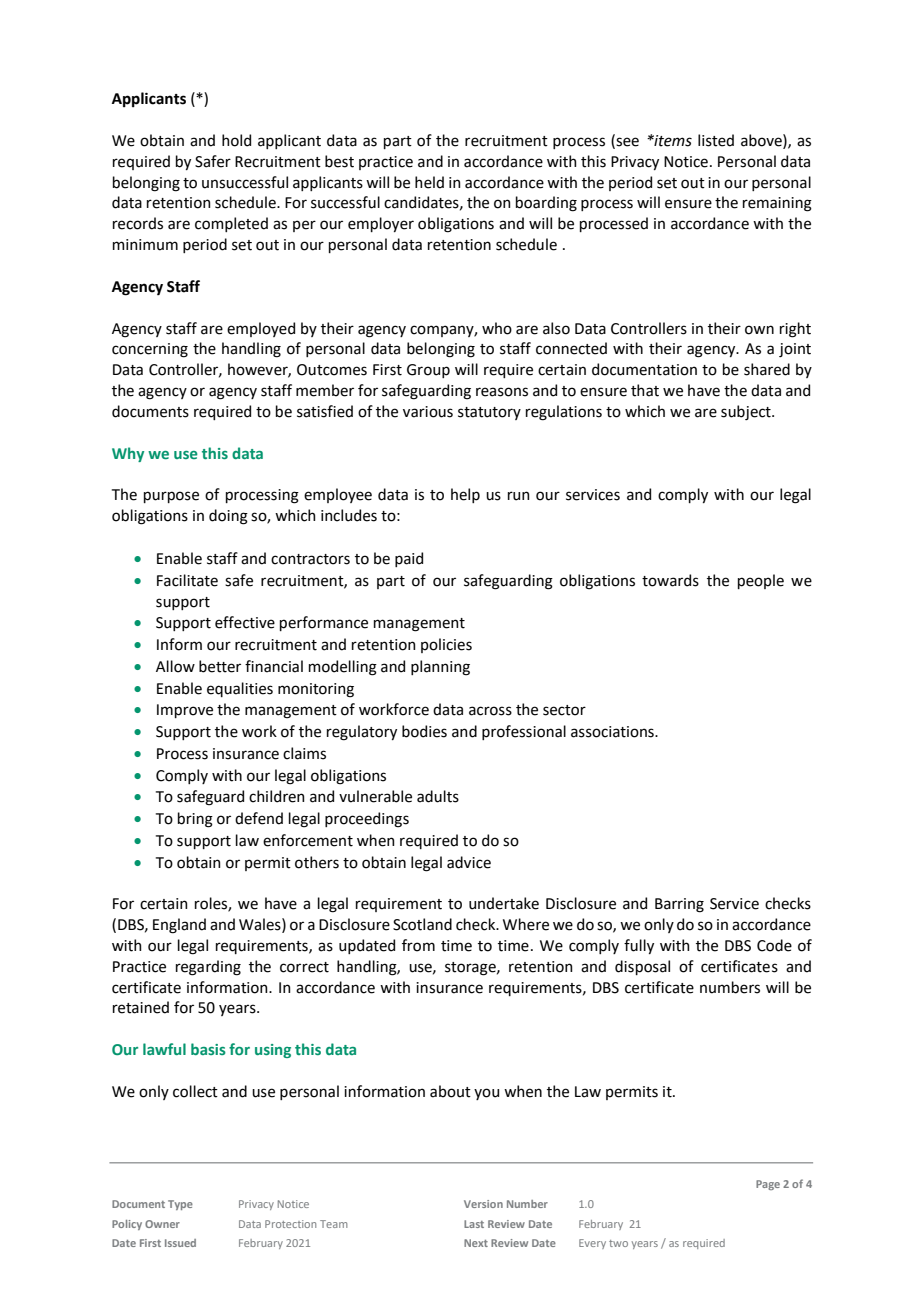 This page has width=924, height=1307. I want to click on subject, so click(747, 412).
